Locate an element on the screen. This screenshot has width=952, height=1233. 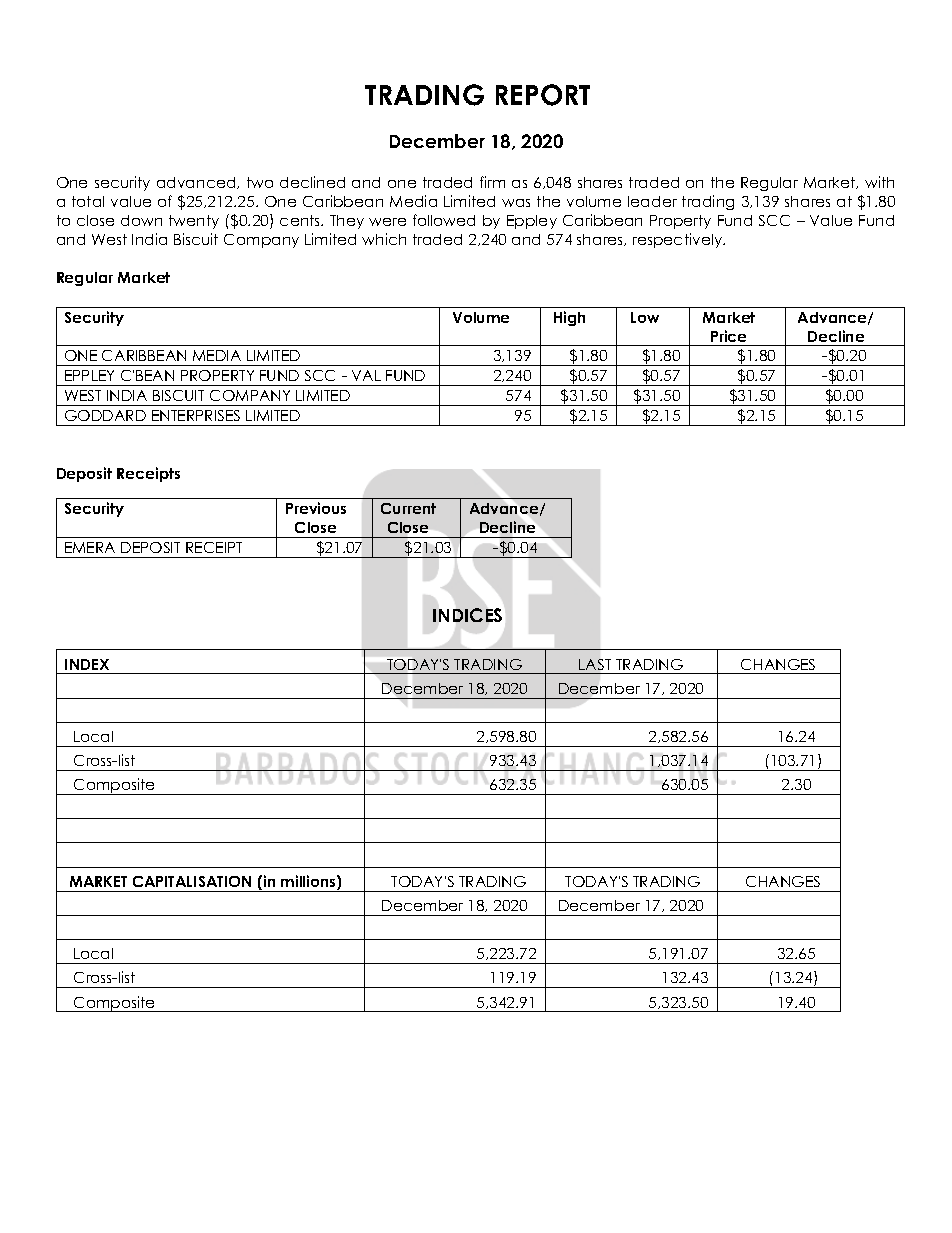
with is located at coordinates (879, 182).
